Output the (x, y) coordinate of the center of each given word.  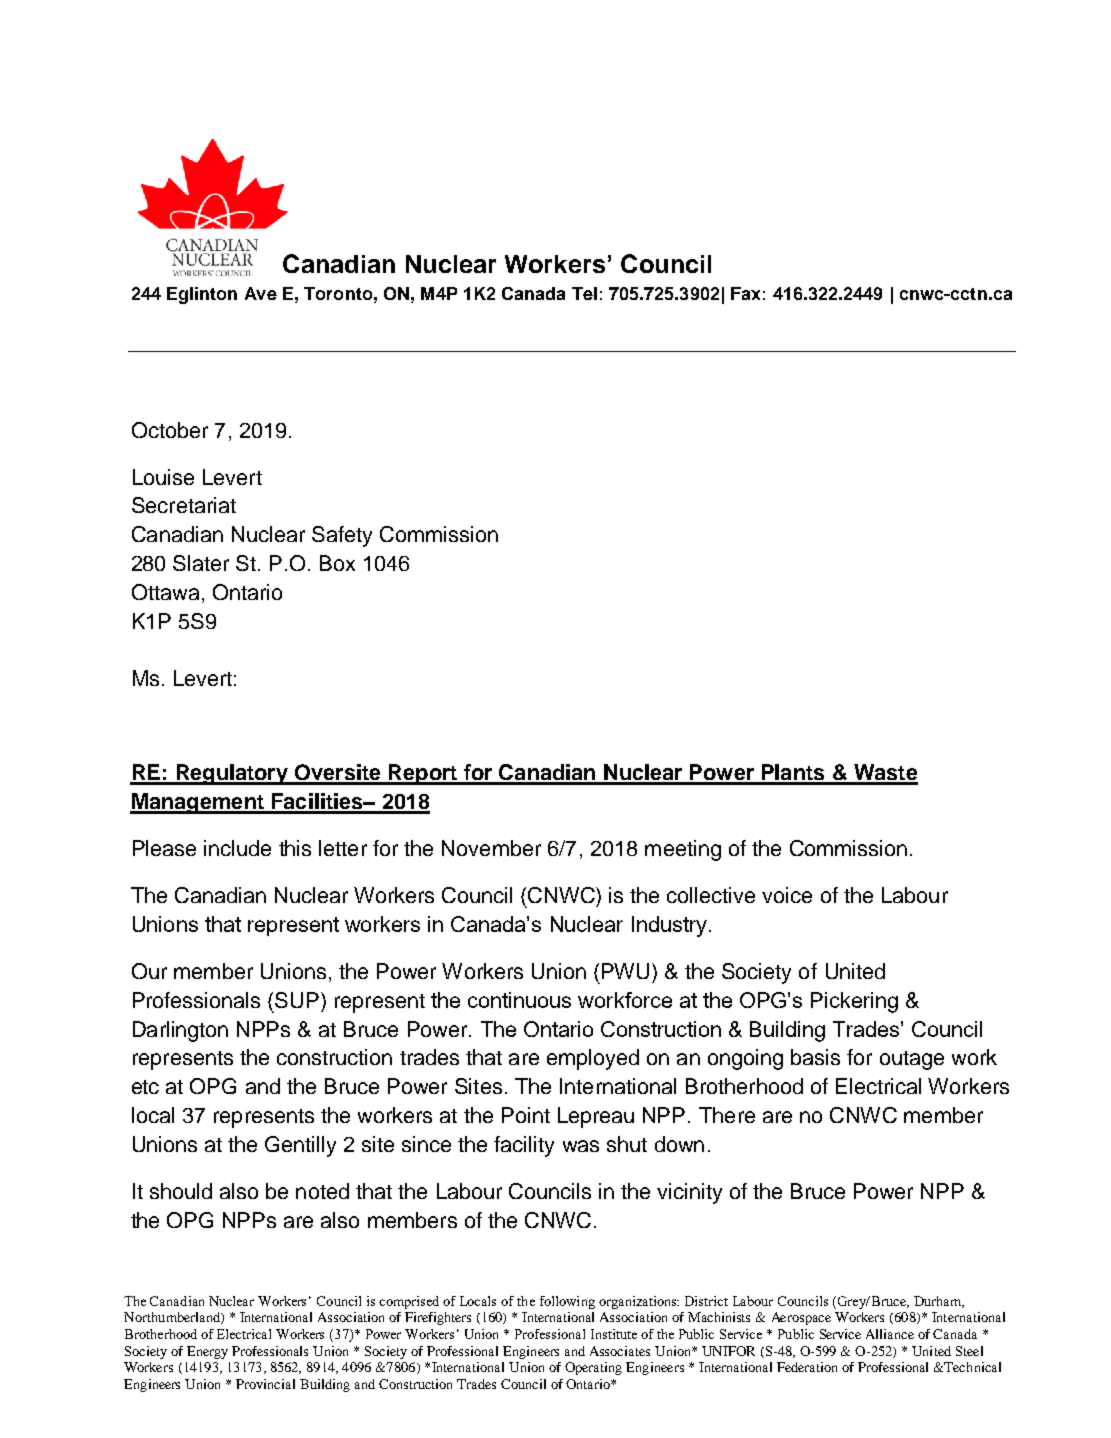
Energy (207, 1352)
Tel (584, 293)
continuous (519, 1000)
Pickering (854, 1002)
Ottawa (165, 592)
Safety (342, 536)
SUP (297, 1000)
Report (423, 774)
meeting (683, 850)
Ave (261, 293)
